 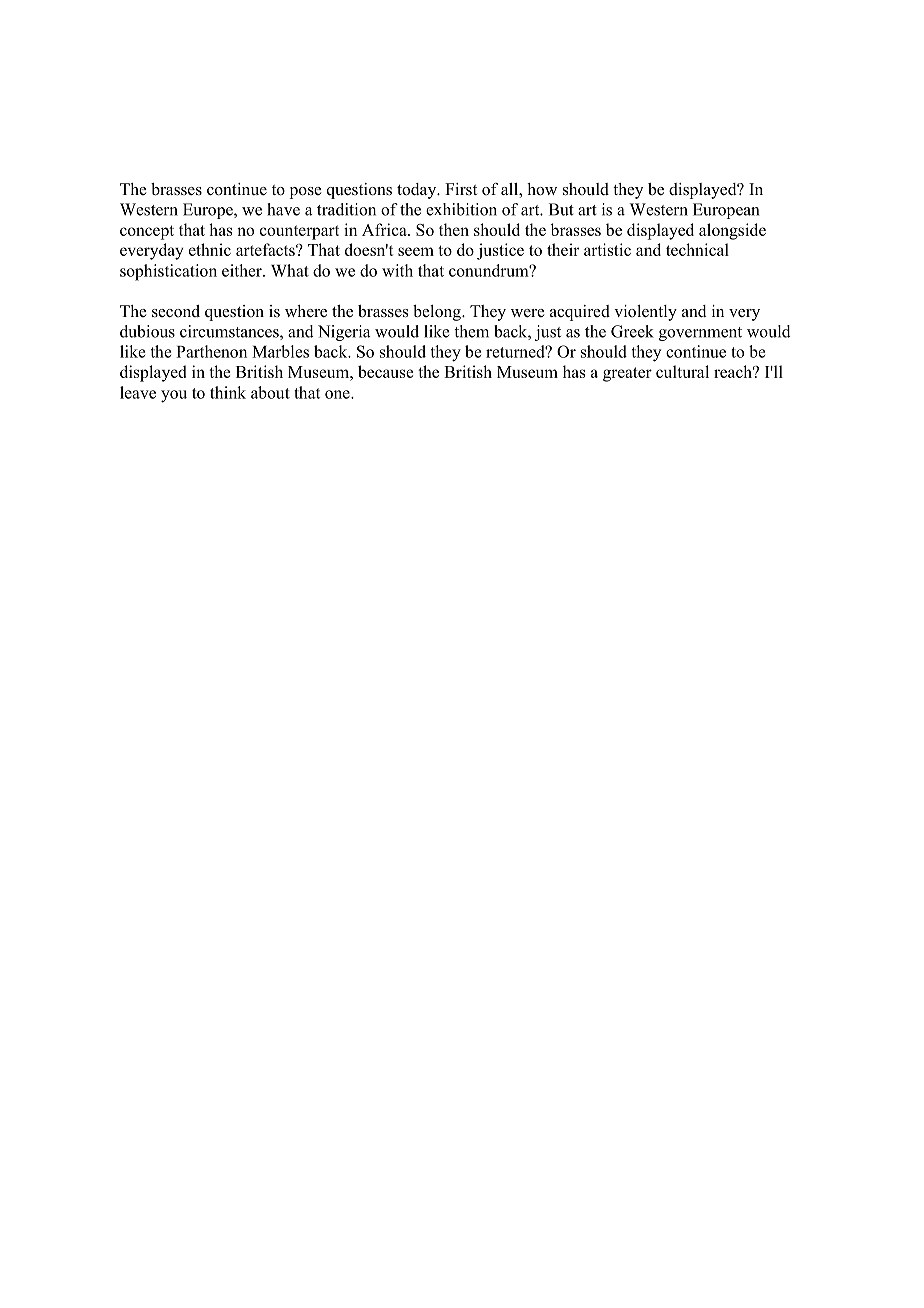 What do you see at coordinates (416, 251) in the screenshot?
I see `seem` at bounding box center [416, 251].
